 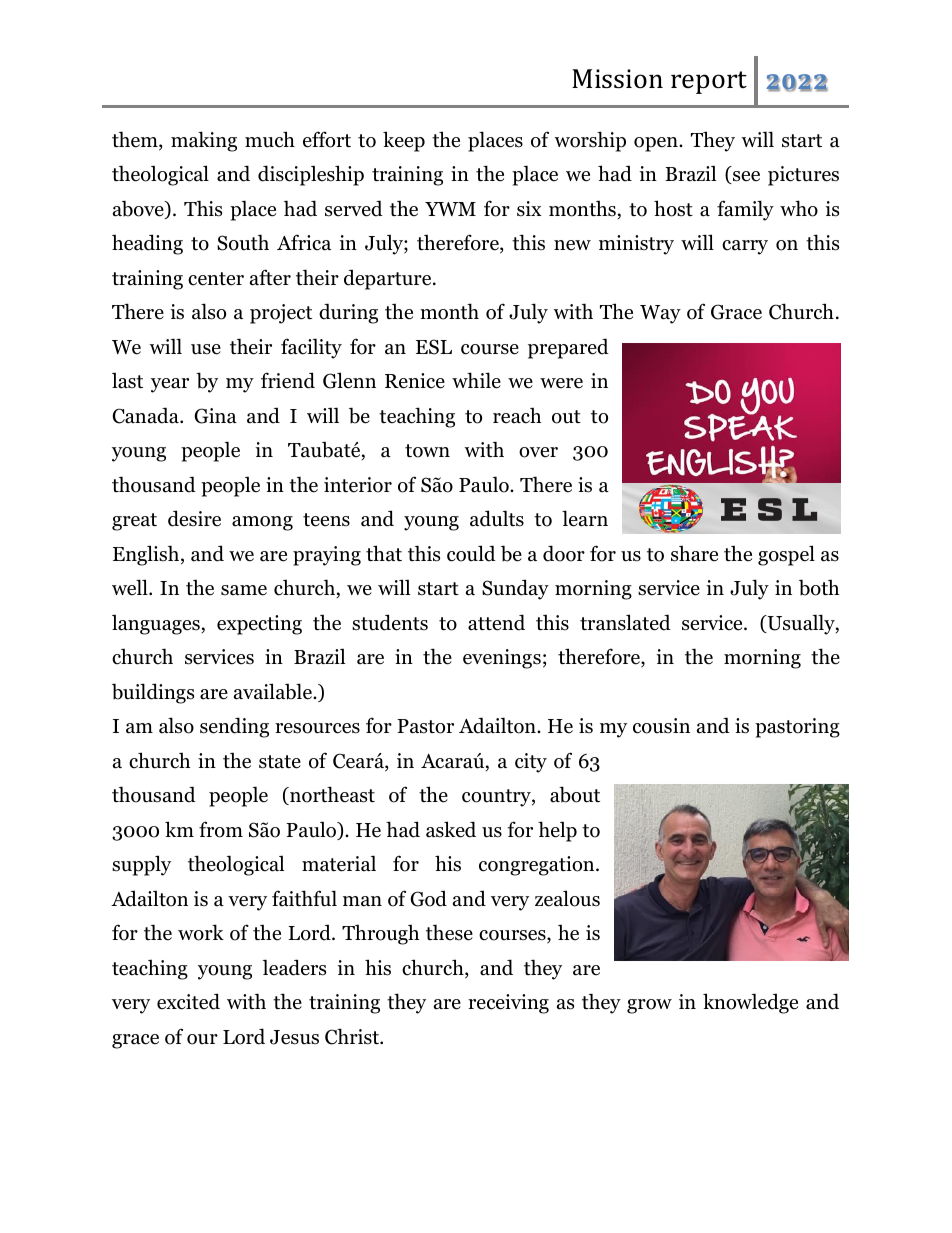 What do you see at coordinates (188, 1001) in the image?
I see `excited` at bounding box center [188, 1001].
